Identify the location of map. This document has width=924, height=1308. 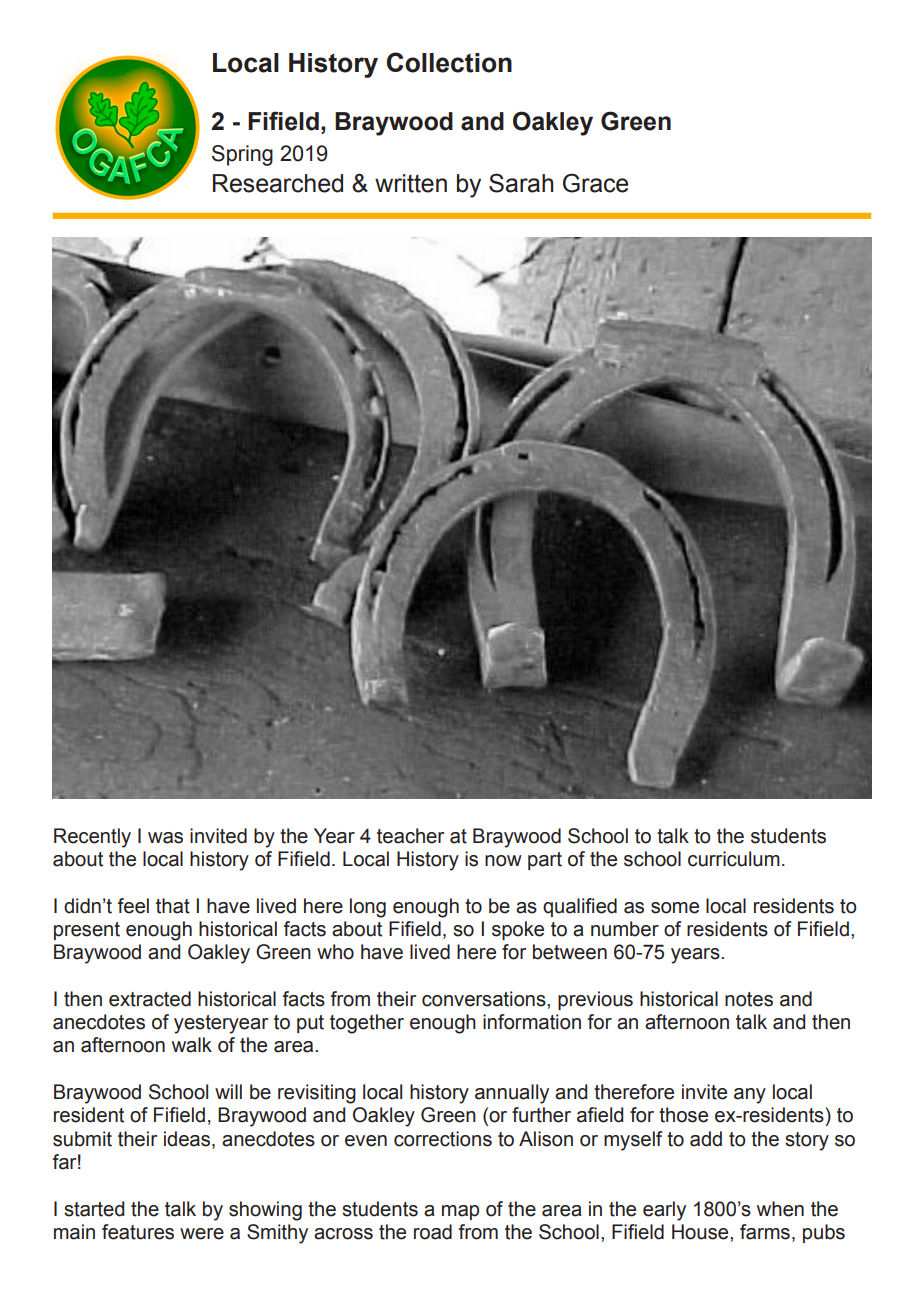
(460, 1212).
